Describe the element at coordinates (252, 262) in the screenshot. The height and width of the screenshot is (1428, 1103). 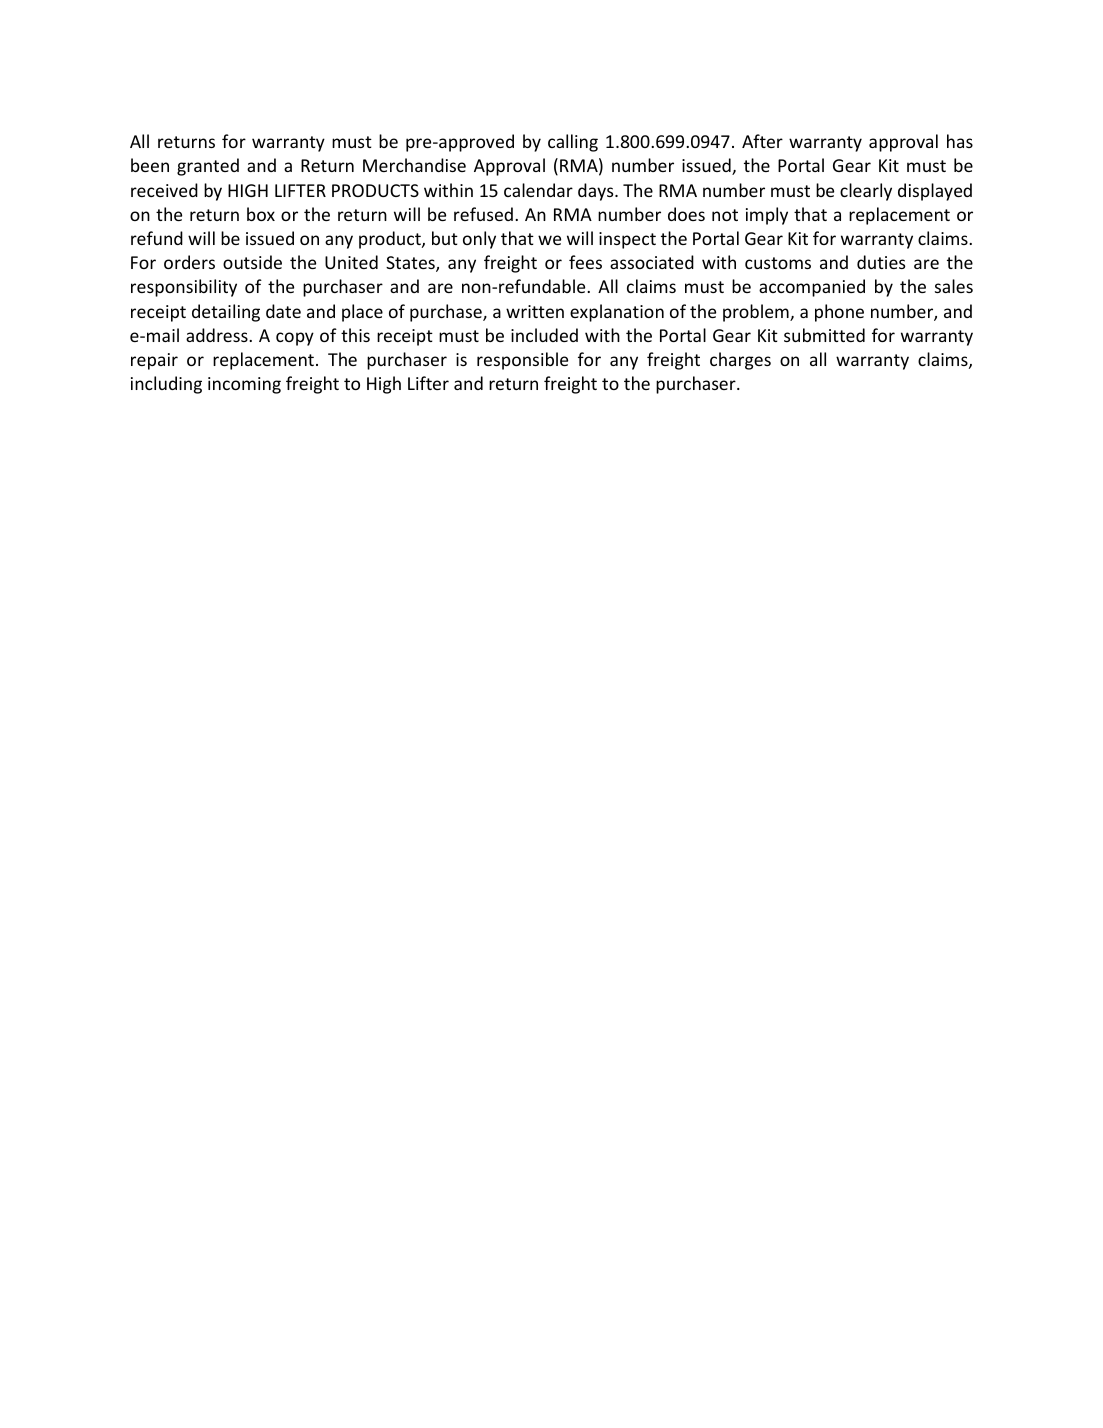
I see `outside` at that location.
